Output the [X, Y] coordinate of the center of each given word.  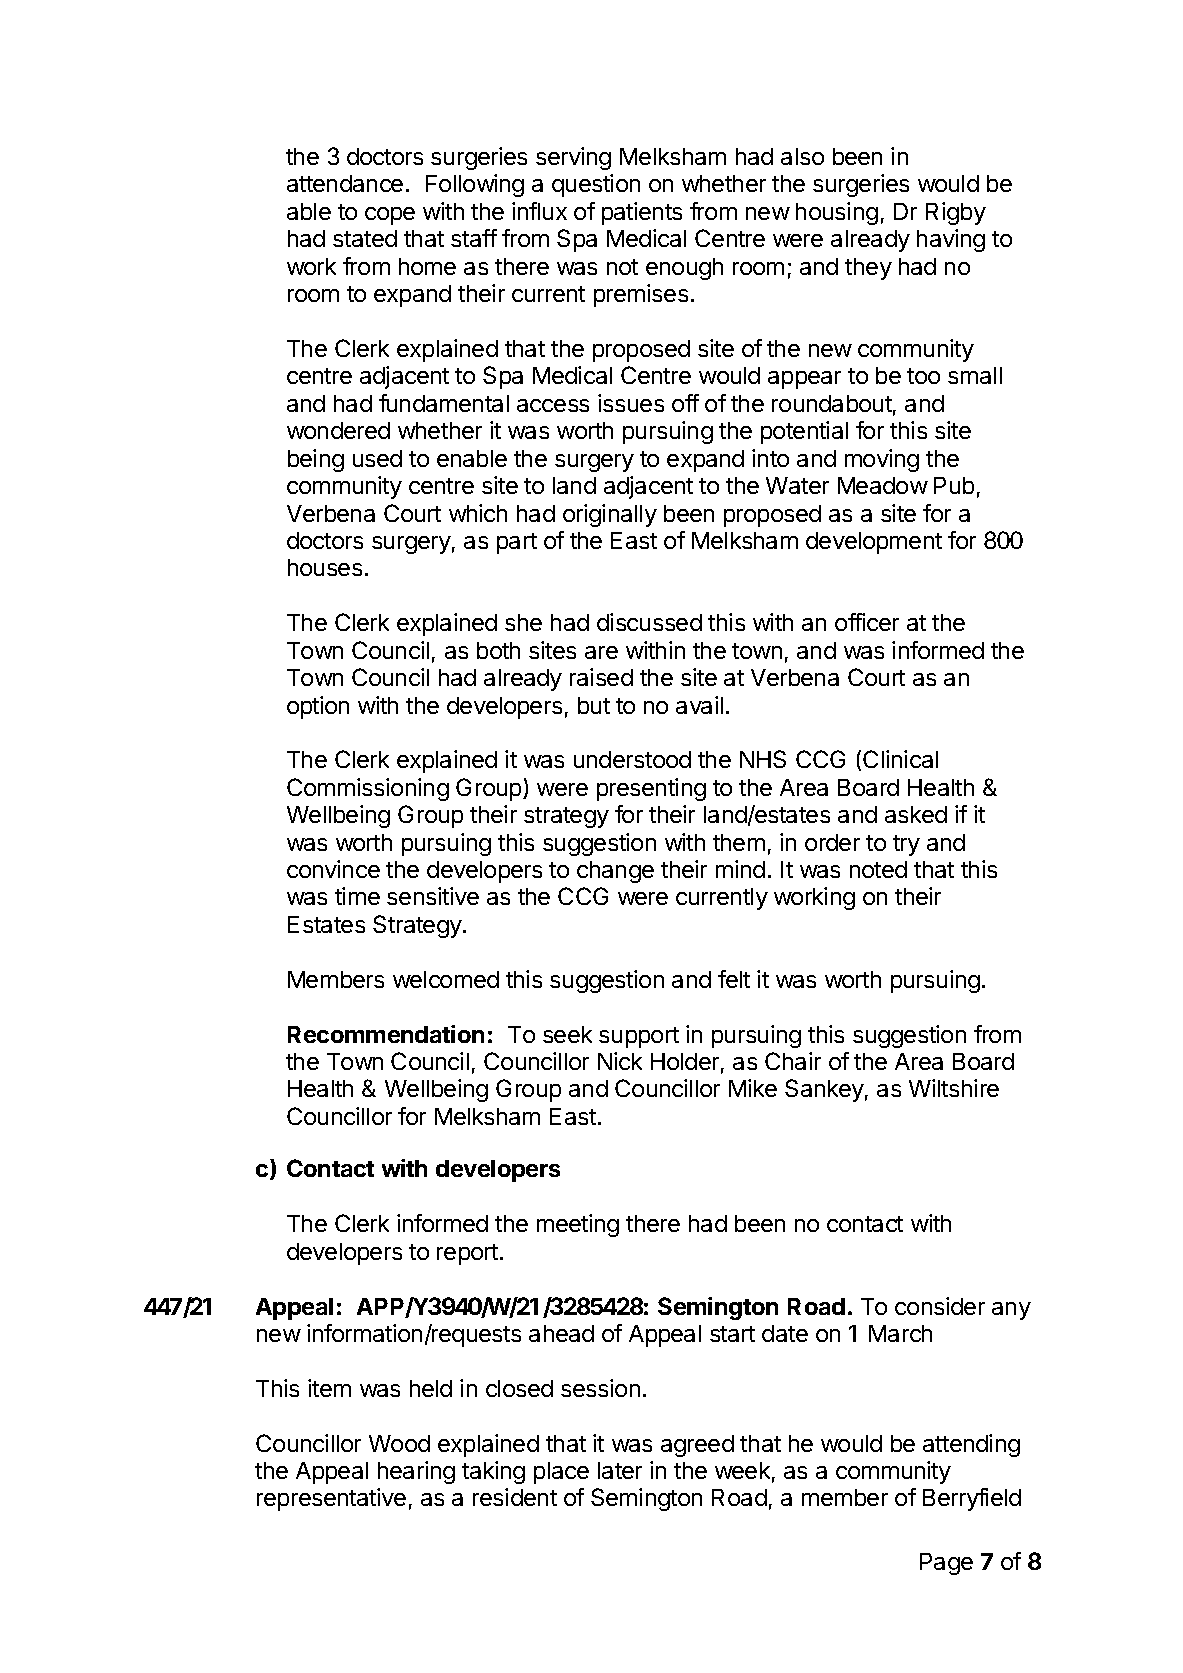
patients [642, 213]
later [620, 1470]
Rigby [956, 213]
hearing [416, 1472]
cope [390, 216]
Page [946, 1564]
